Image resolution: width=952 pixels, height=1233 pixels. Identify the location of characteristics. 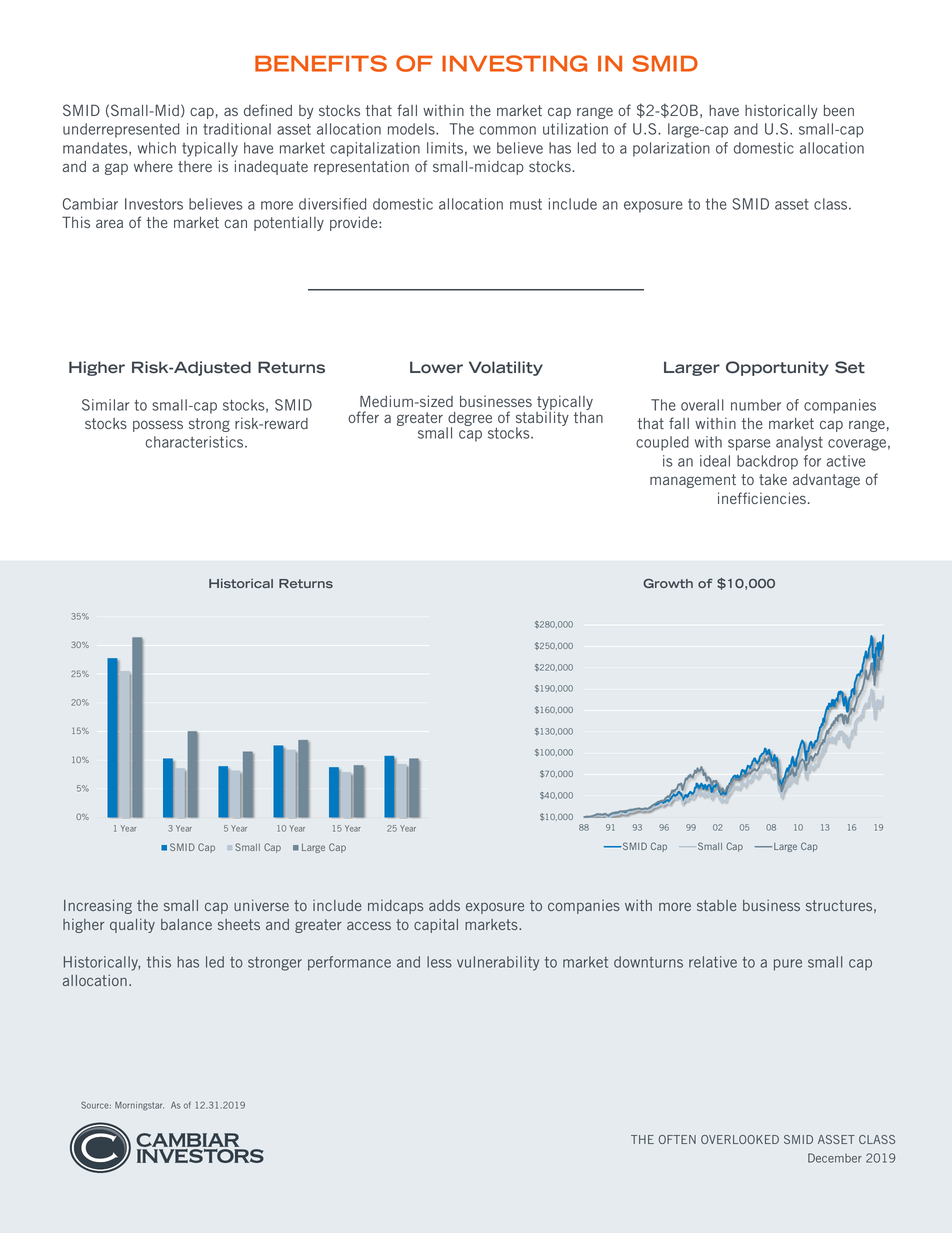
(195, 442).
